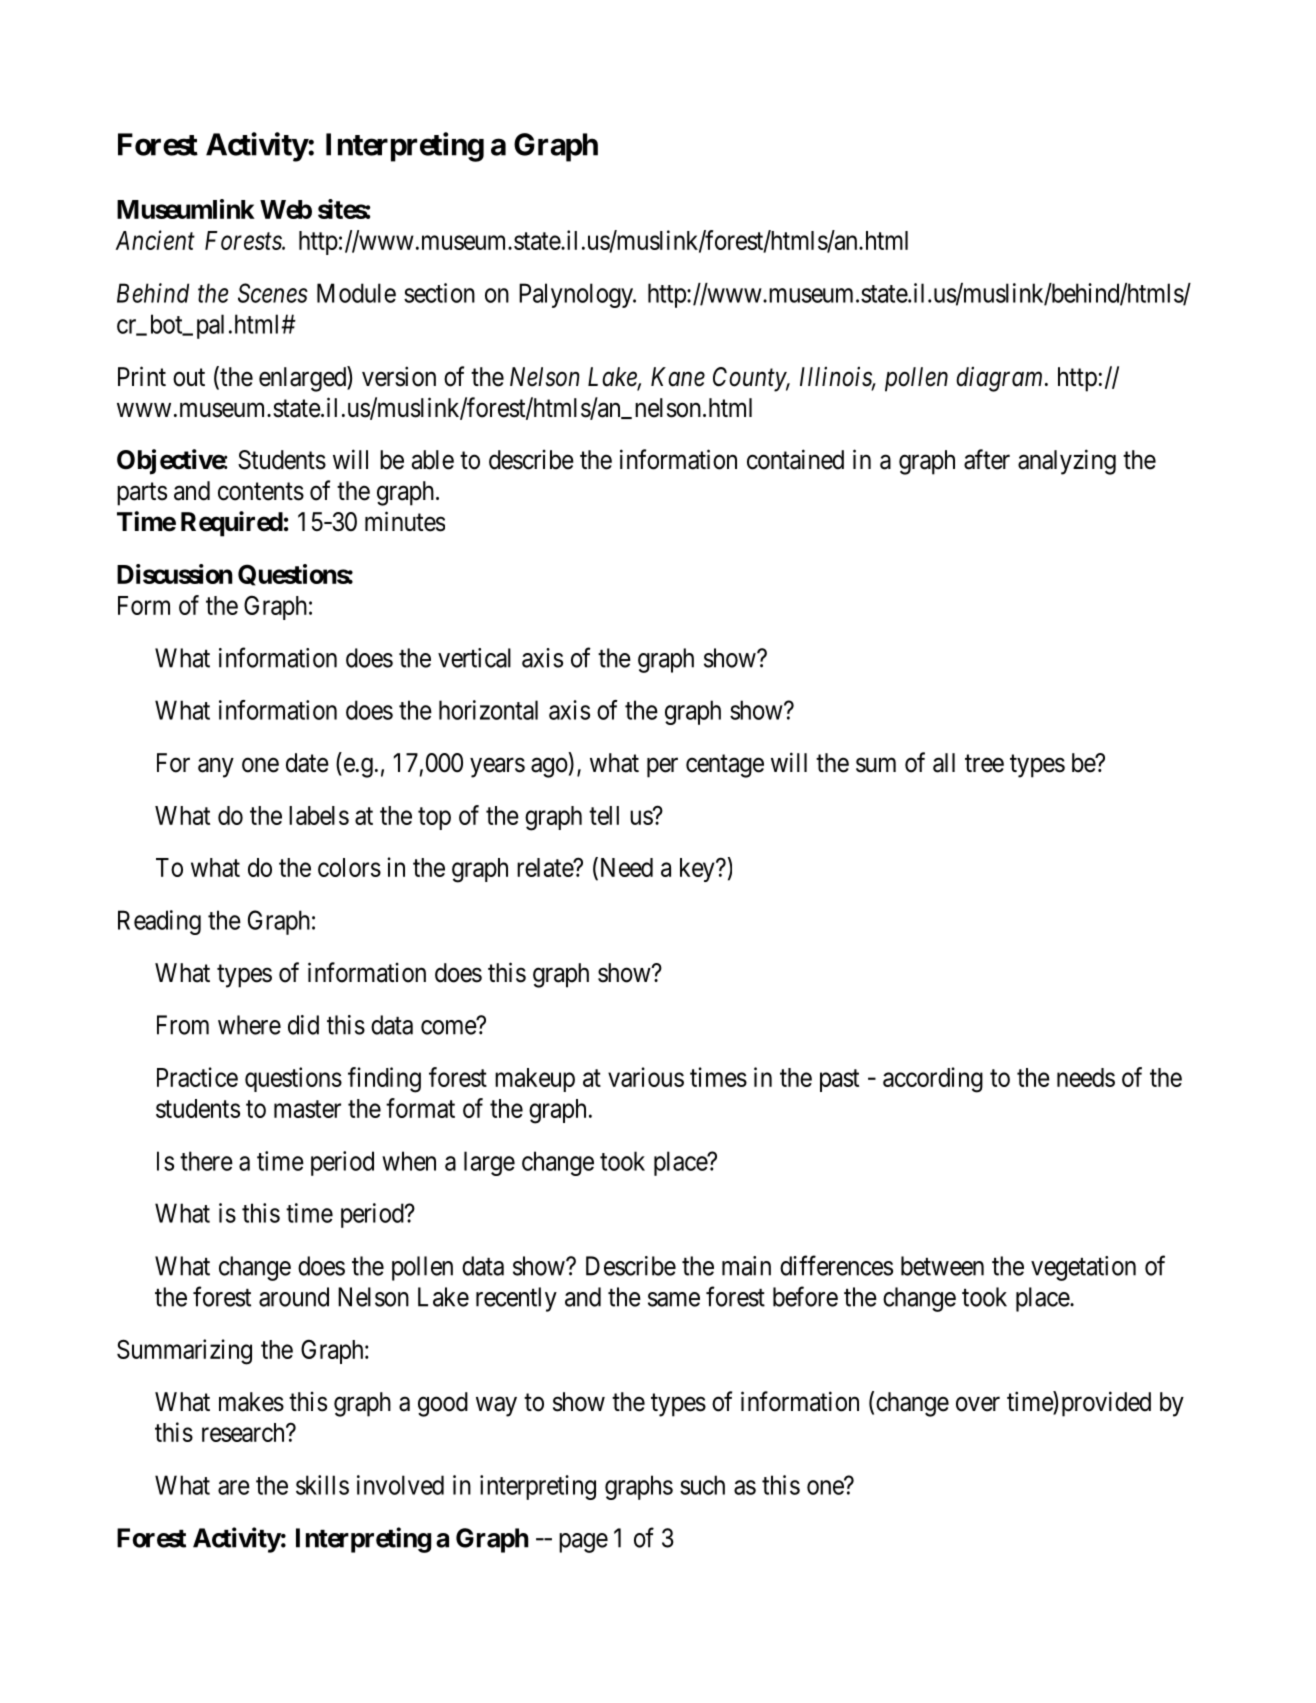  What do you see at coordinates (439, 293) in the screenshot?
I see `section` at bounding box center [439, 293].
